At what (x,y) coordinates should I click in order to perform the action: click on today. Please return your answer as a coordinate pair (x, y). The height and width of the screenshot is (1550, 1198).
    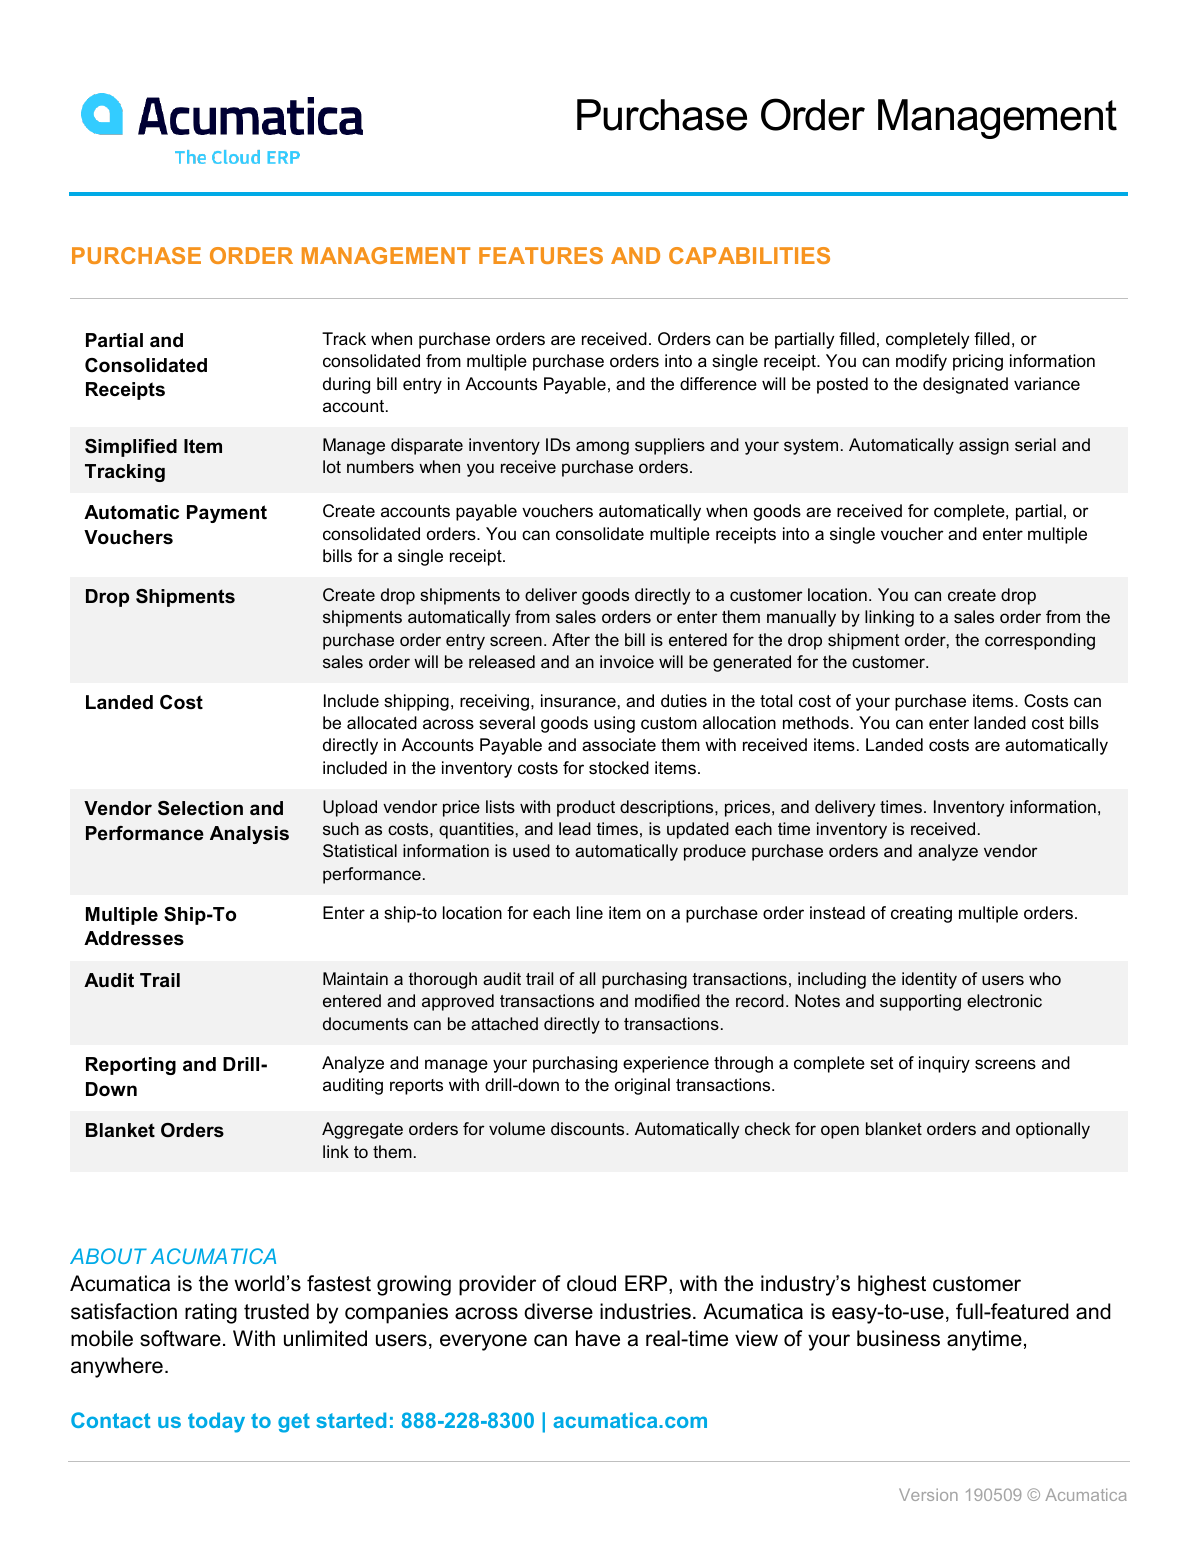
    Looking at the image, I should click on (216, 1422).
